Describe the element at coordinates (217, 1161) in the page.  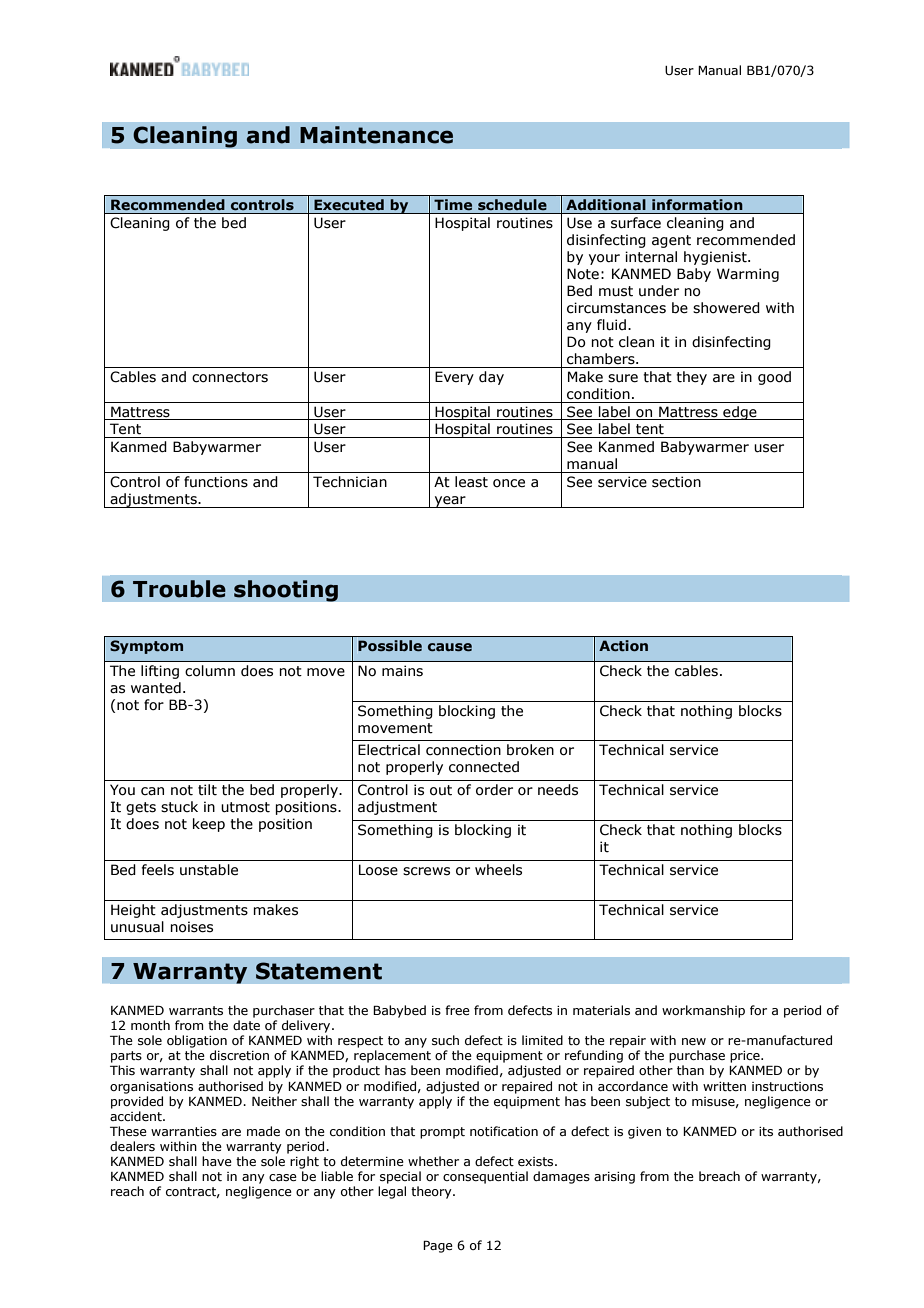
I see `have` at that location.
